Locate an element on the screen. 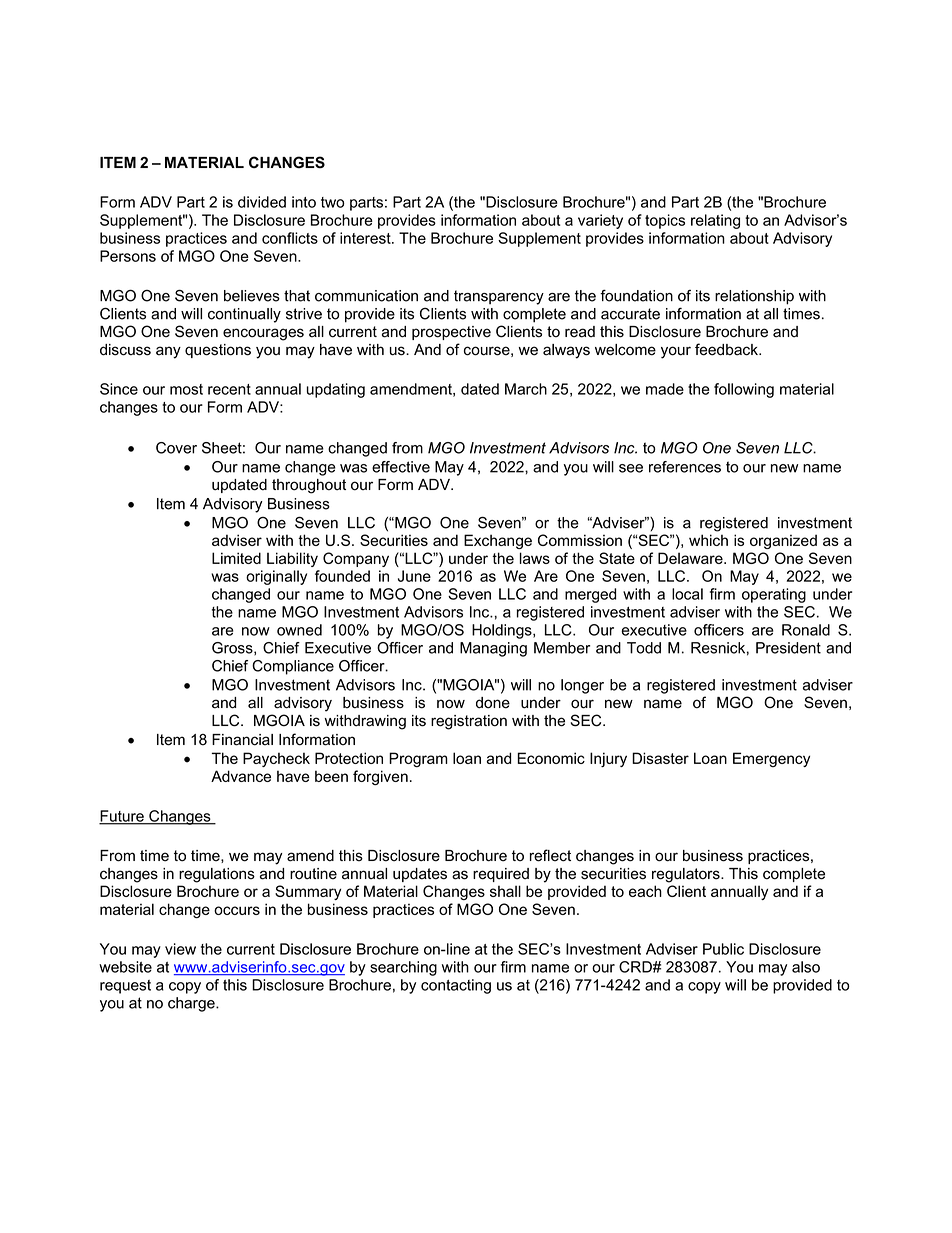 This screenshot has height=1233, width=952. Emergency is located at coordinates (771, 759).
